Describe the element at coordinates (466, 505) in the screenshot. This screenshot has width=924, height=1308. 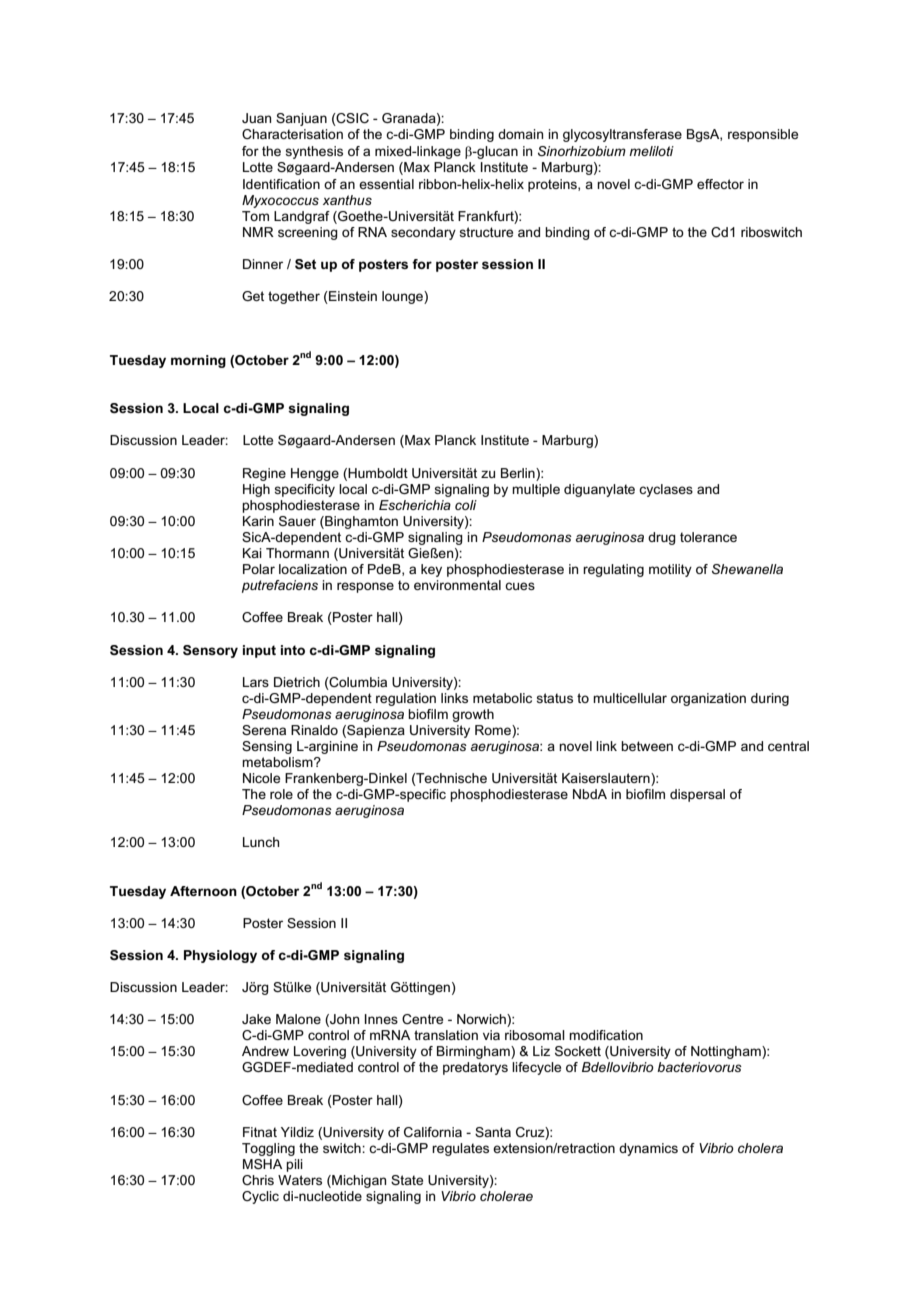
I see `coli` at that location.
